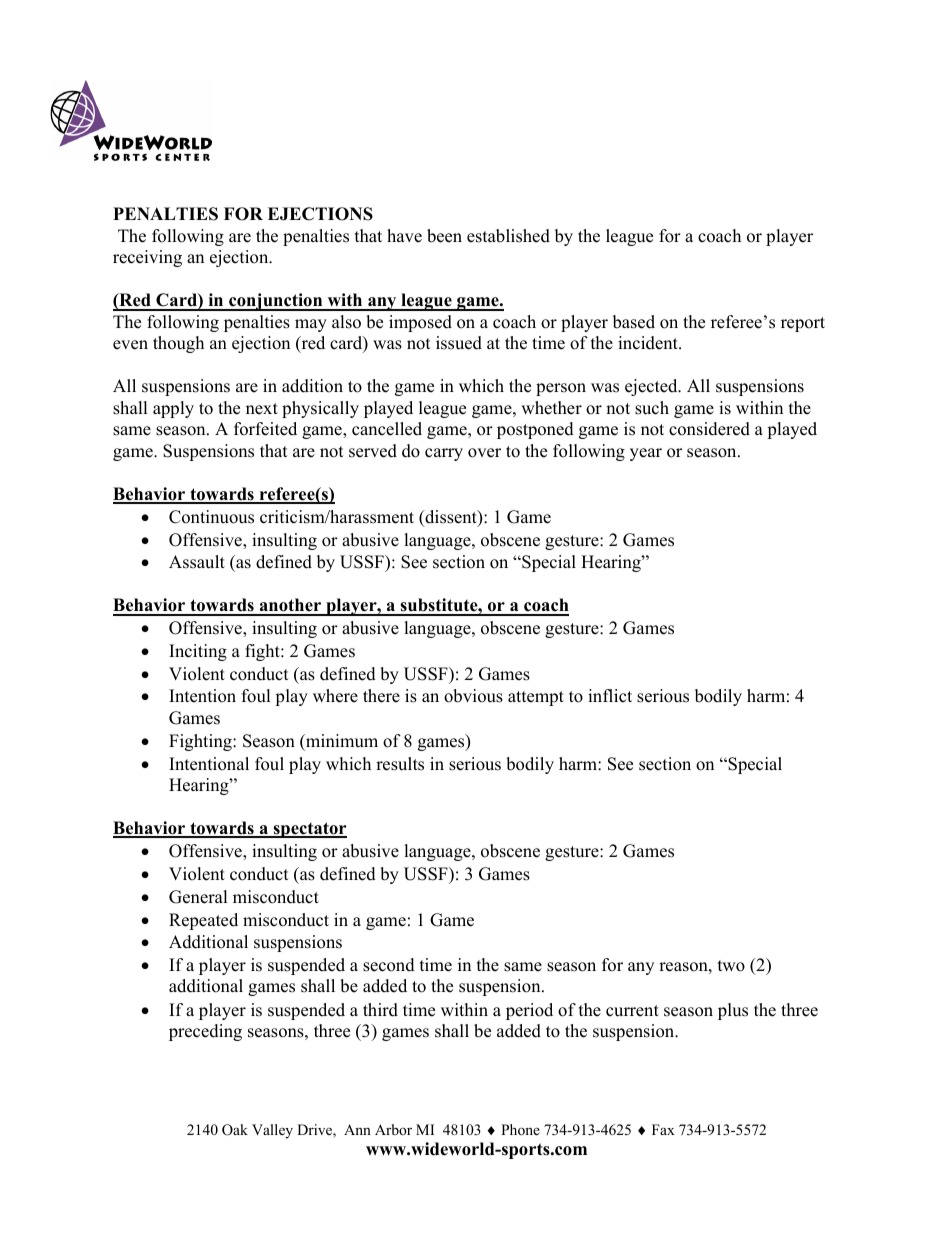 The height and width of the screenshot is (1233, 952). Describe the element at coordinates (803, 324) in the screenshot. I see `report` at that location.
